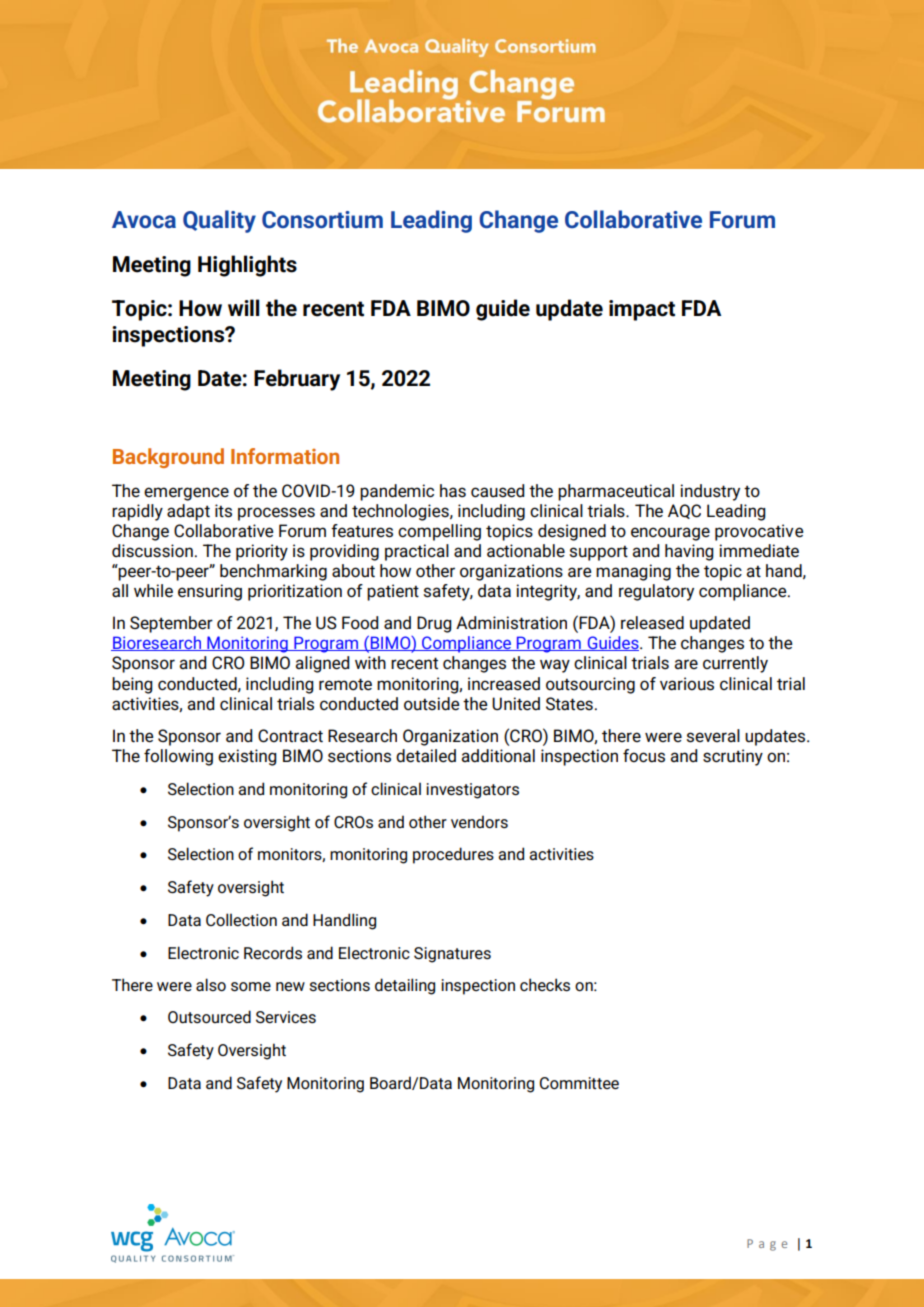  I want to click on adapt, so click(188, 512).
